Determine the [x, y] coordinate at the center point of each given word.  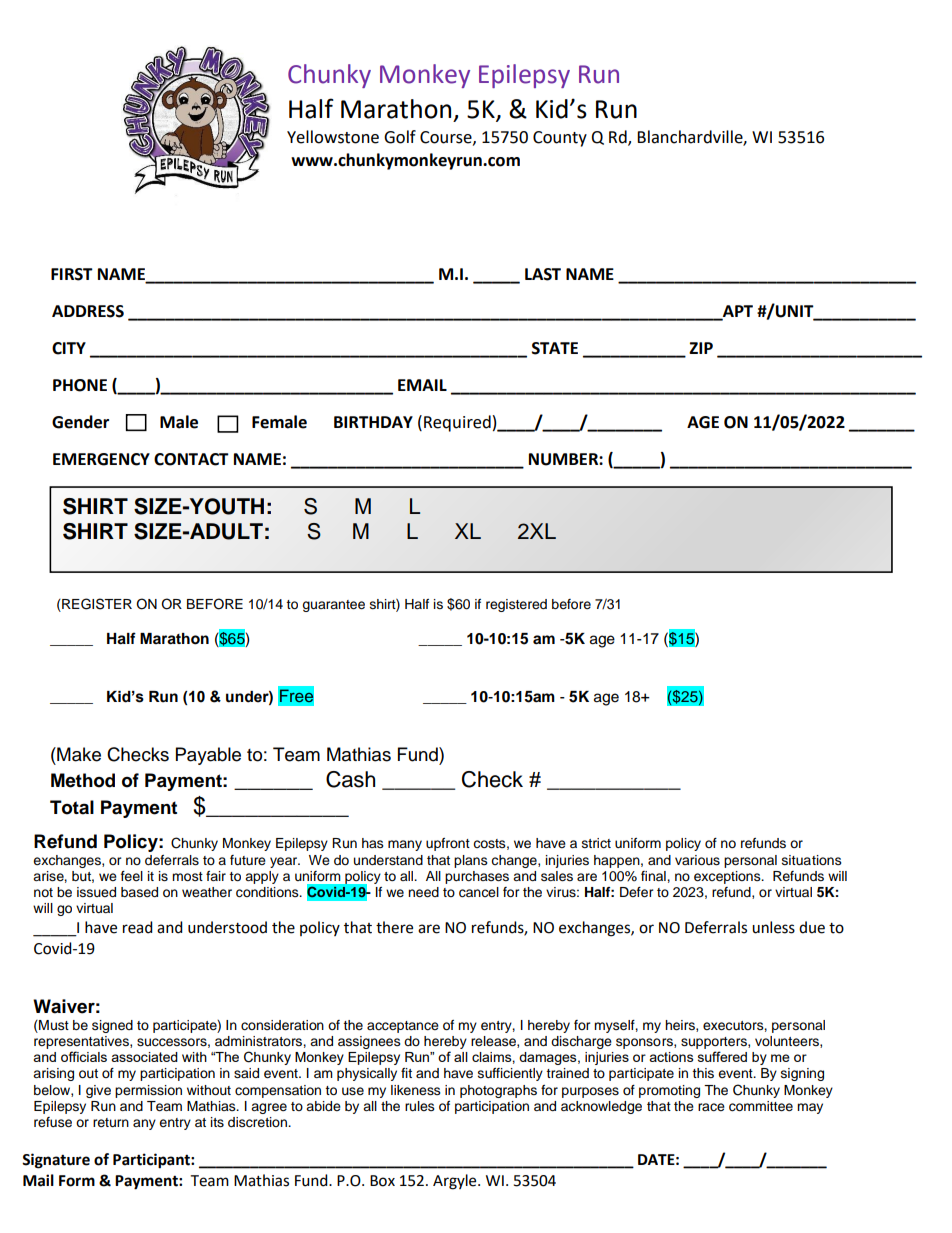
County [560, 139]
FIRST [72, 274]
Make [78, 754]
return [111, 1122]
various [697, 860]
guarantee [333, 606]
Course [447, 138]
